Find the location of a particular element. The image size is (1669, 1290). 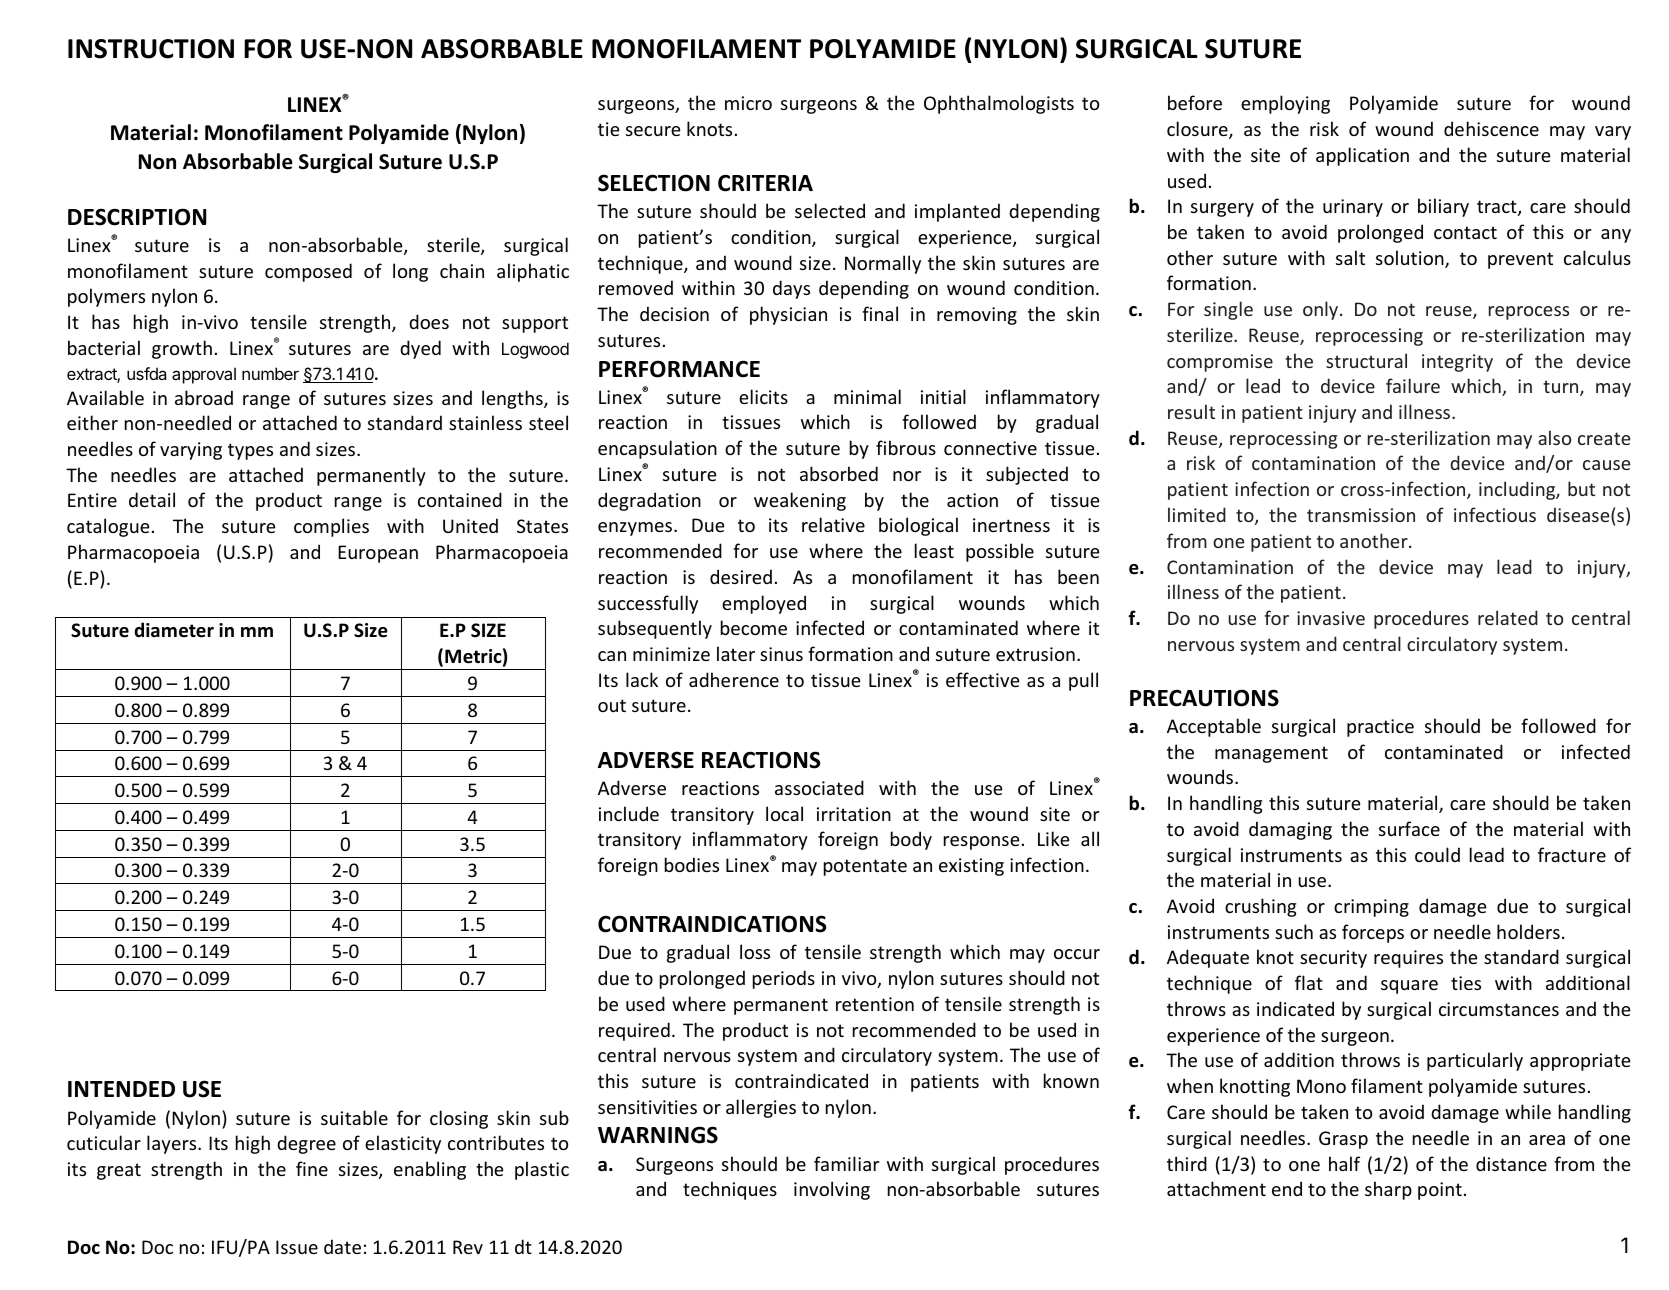

dehiscence is located at coordinates (1491, 128).
